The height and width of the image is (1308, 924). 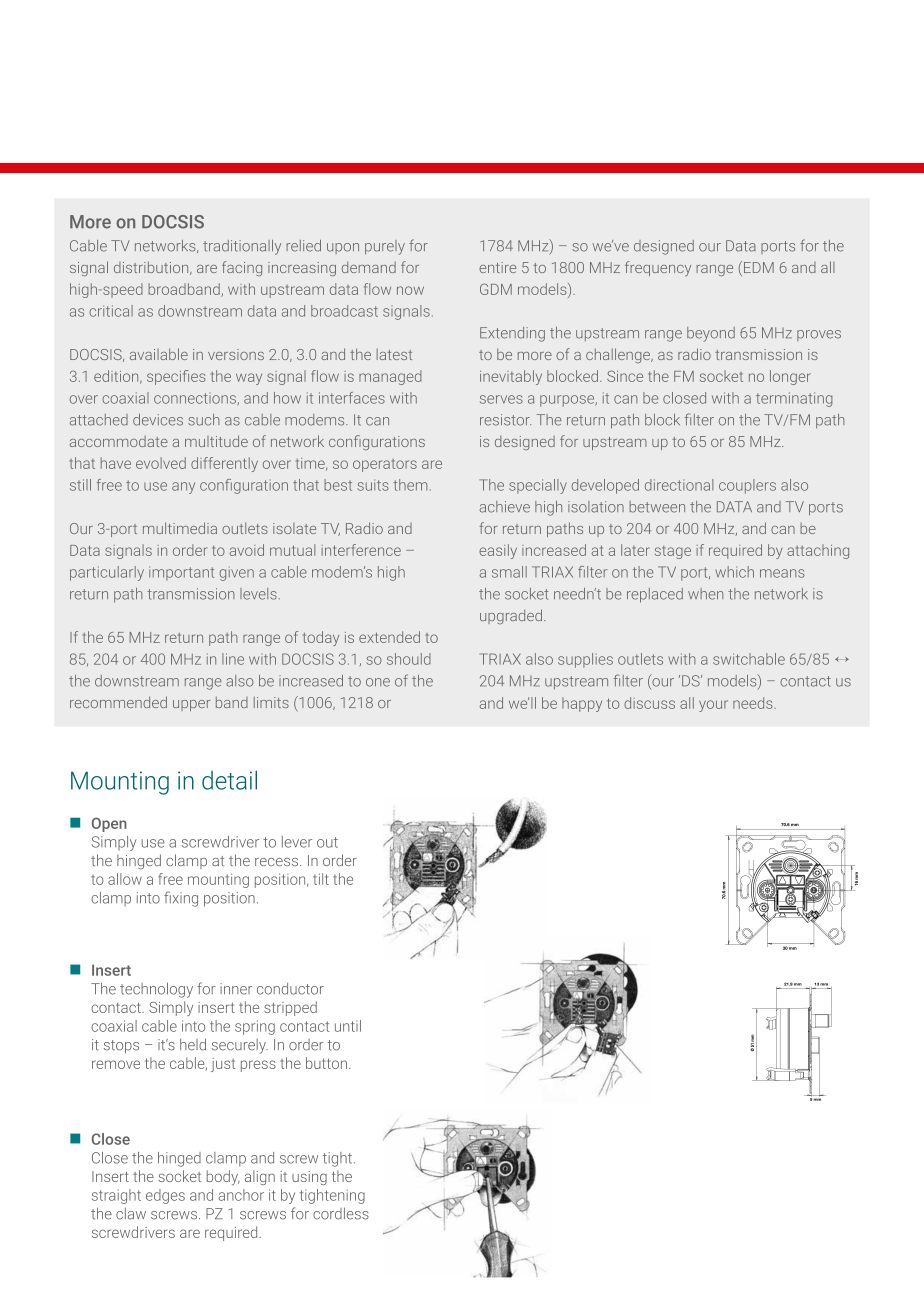 I want to click on cordless, so click(x=341, y=1213).
